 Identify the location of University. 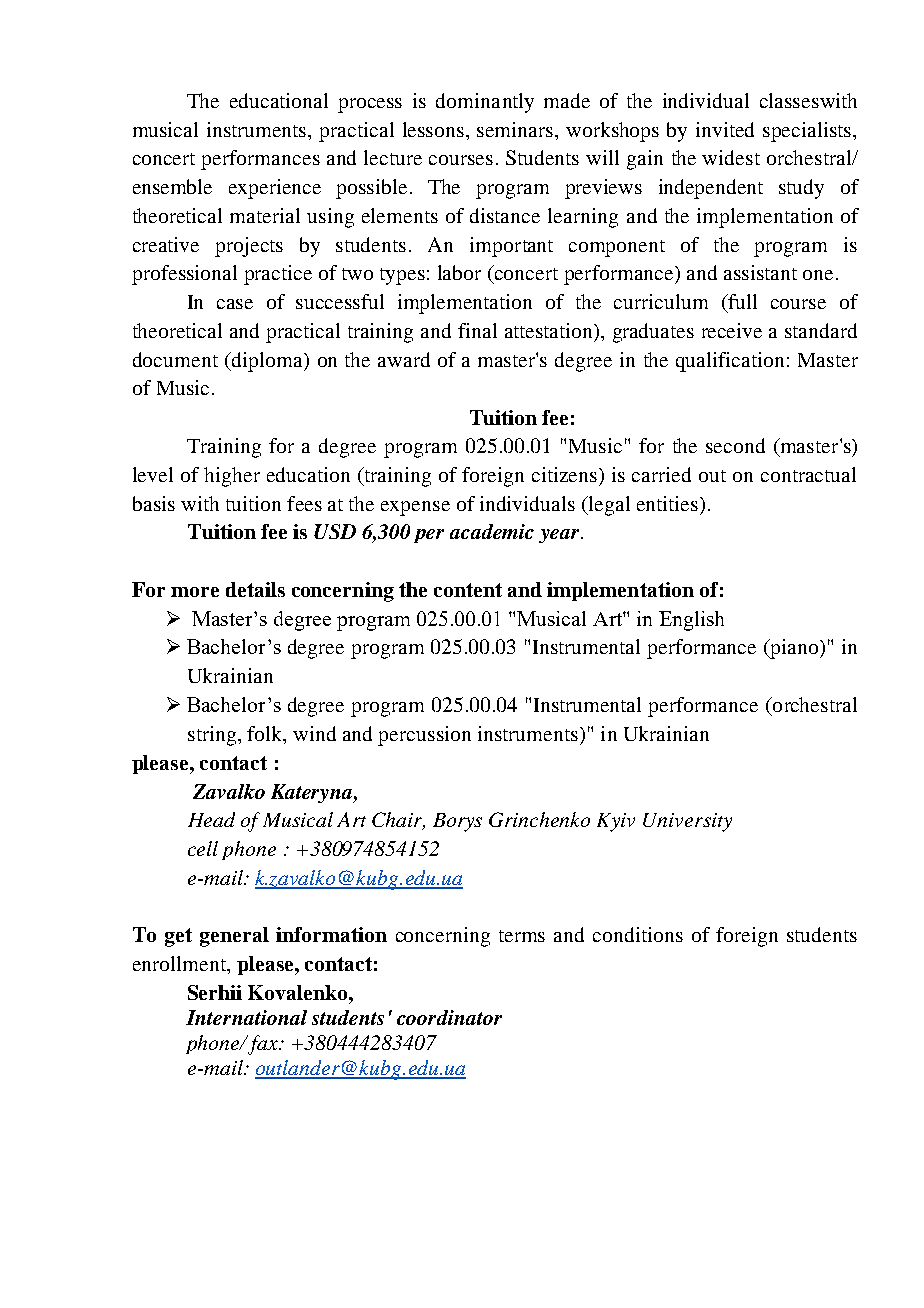
(687, 822).
